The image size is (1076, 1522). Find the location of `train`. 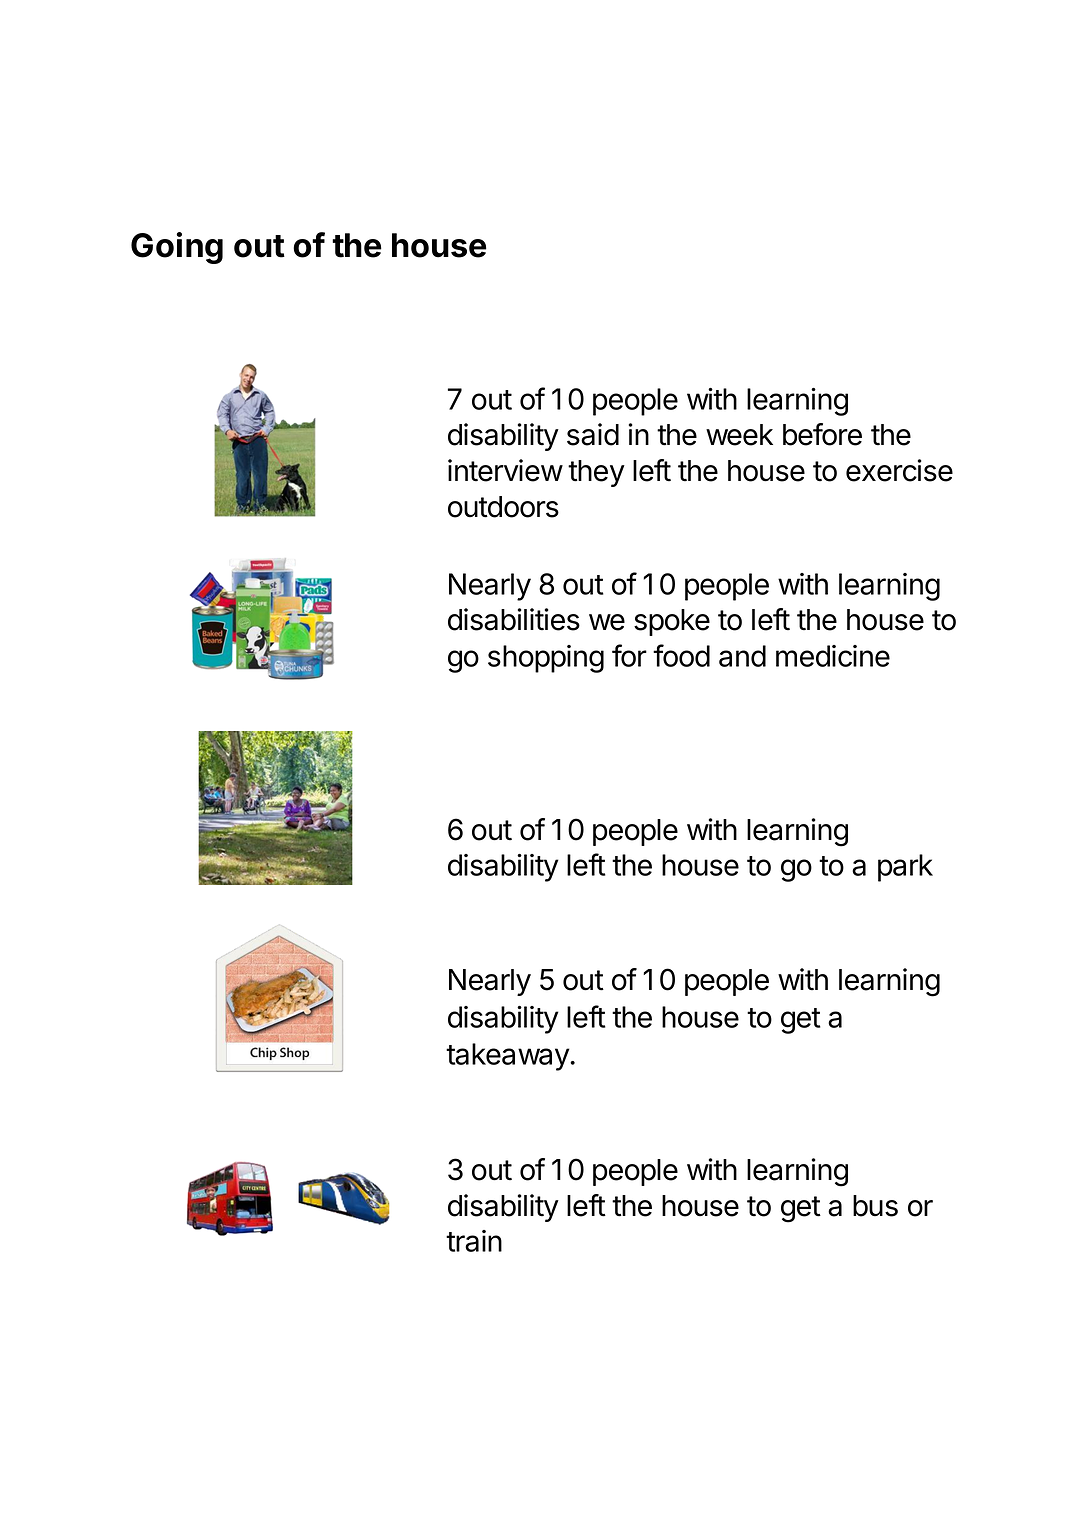

train is located at coordinates (474, 1241).
